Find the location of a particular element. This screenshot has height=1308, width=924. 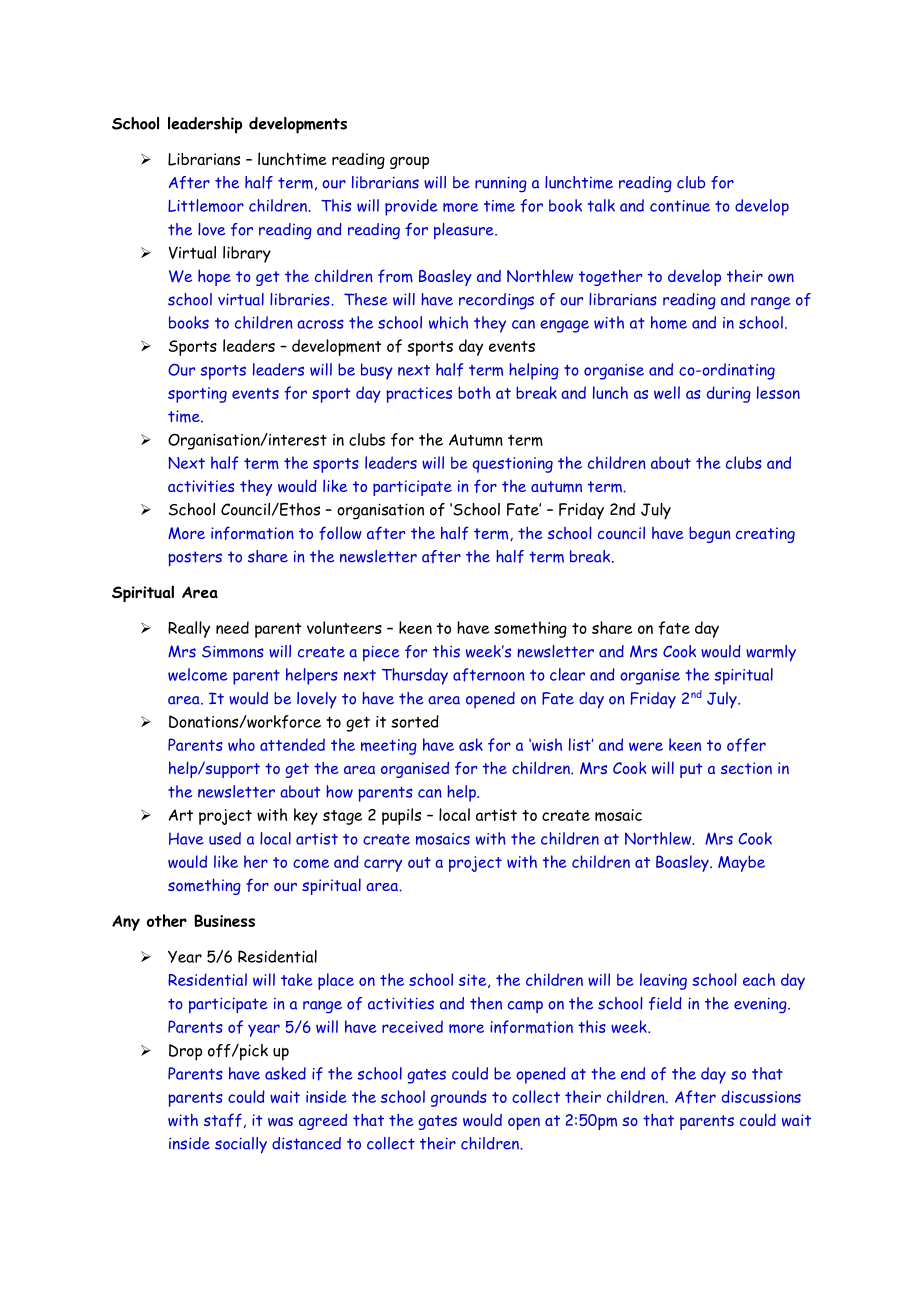

Thursday is located at coordinates (415, 676).
